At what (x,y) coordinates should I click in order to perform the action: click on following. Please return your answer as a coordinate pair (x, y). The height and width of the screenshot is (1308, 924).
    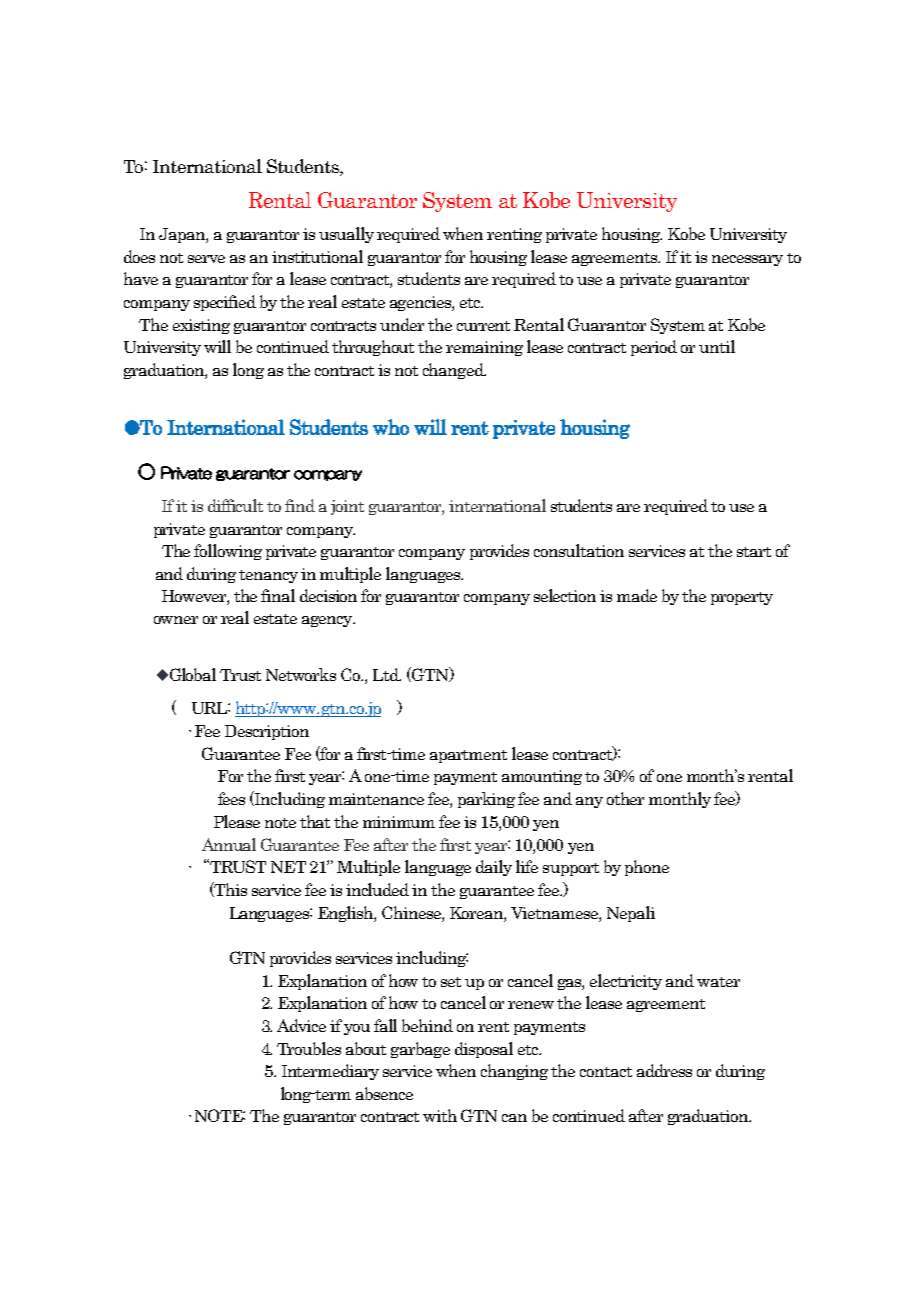
    Looking at the image, I should click on (228, 552).
